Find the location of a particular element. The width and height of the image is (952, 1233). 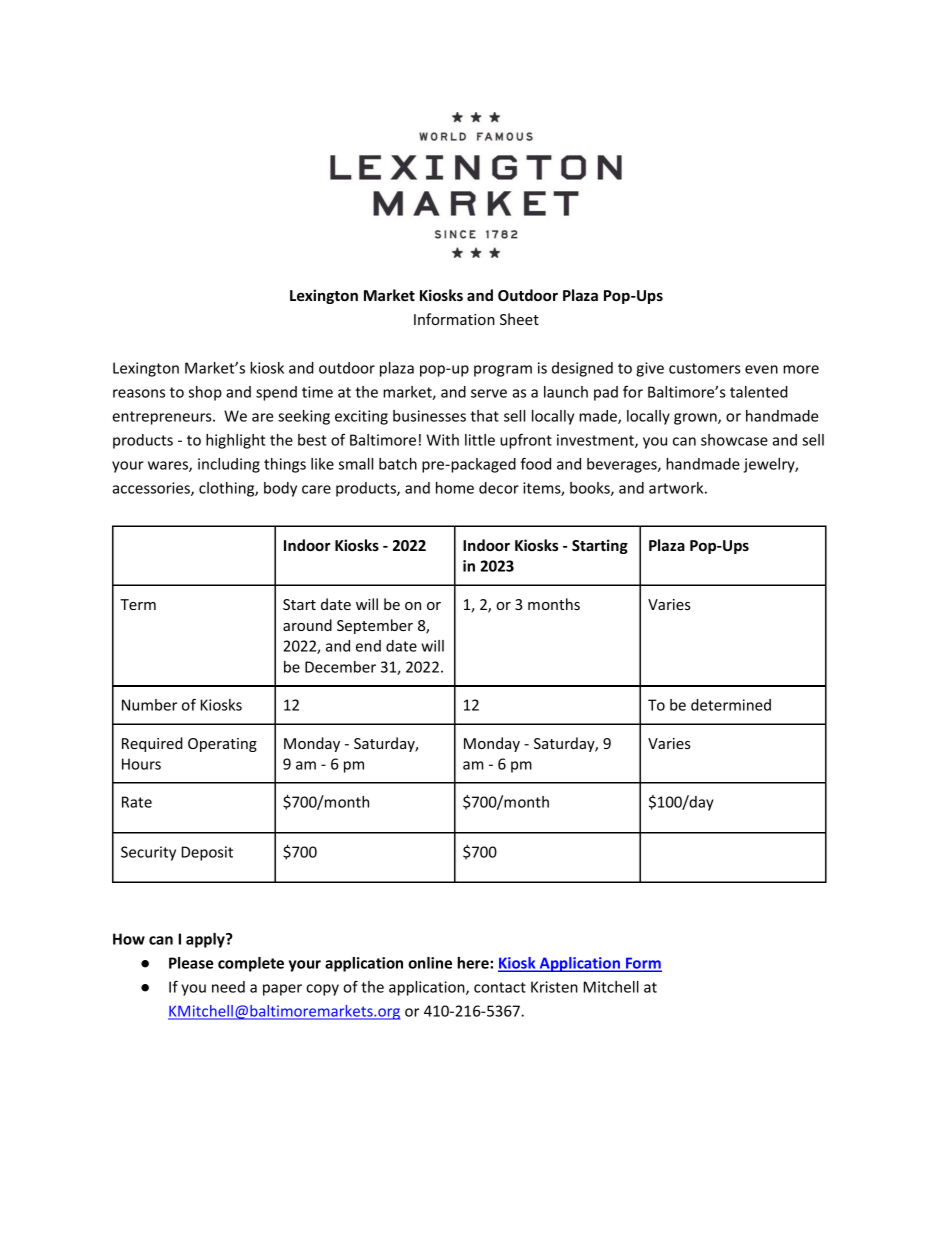

December is located at coordinates (340, 667).
